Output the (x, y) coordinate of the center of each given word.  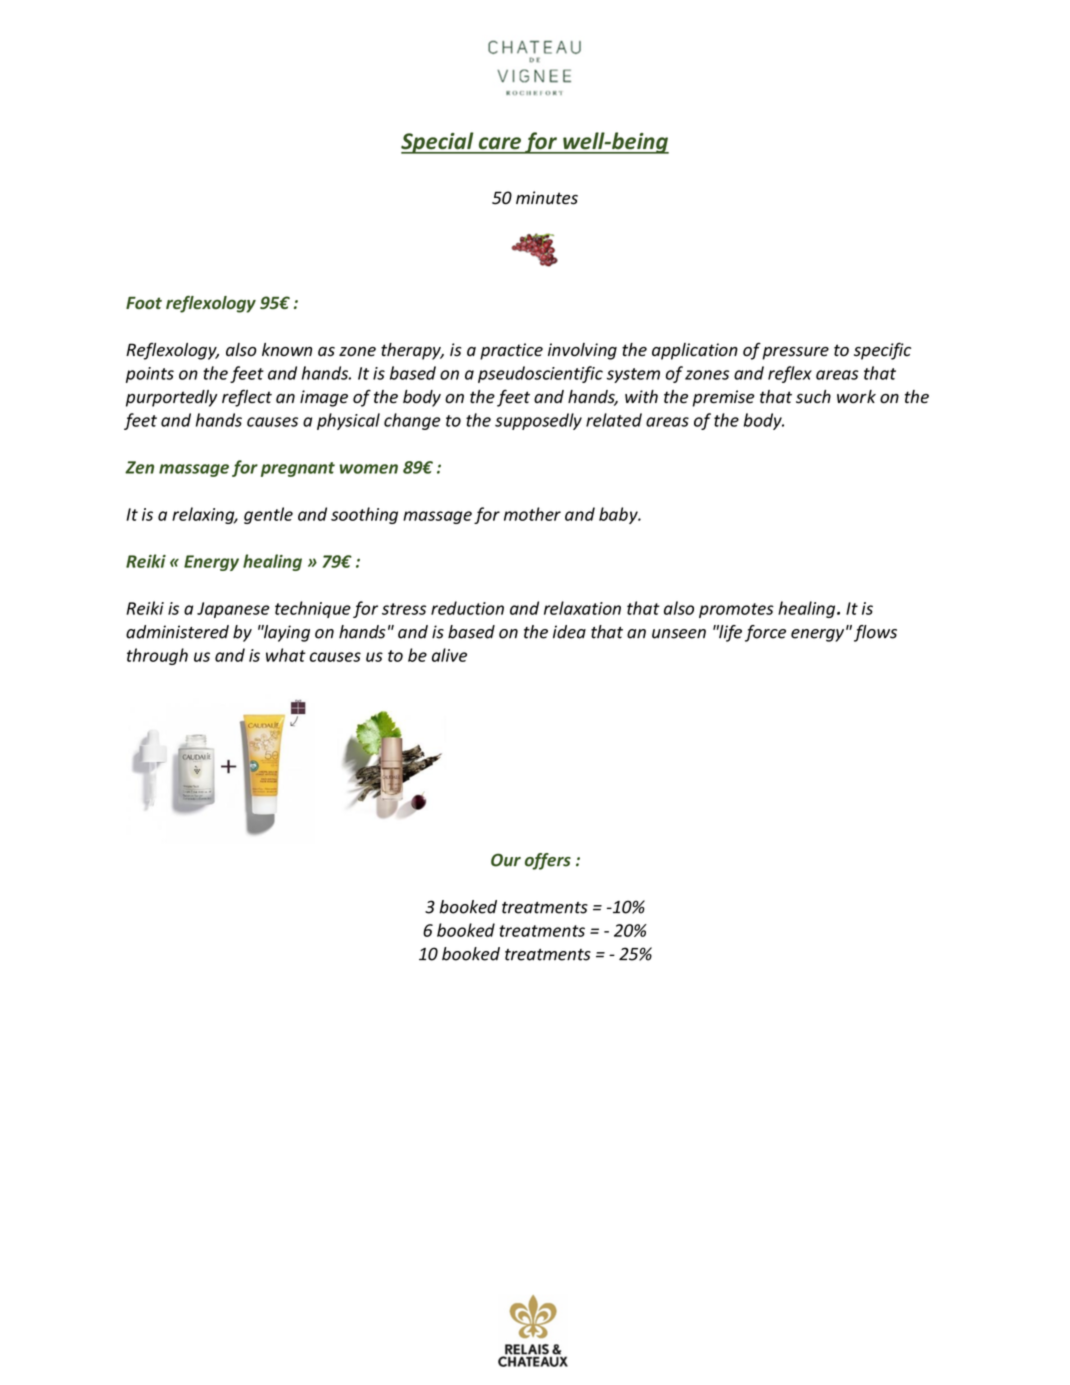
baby (619, 515)
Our (506, 860)
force (765, 633)
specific (882, 351)
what (286, 655)
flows (875, 633)
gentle (268, 515)
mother (532, 514)
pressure (795, 353)
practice (511, 351)
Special (438, 143)
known (287, 350)
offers (548, 861)
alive (449, 655)
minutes (547, 198)
